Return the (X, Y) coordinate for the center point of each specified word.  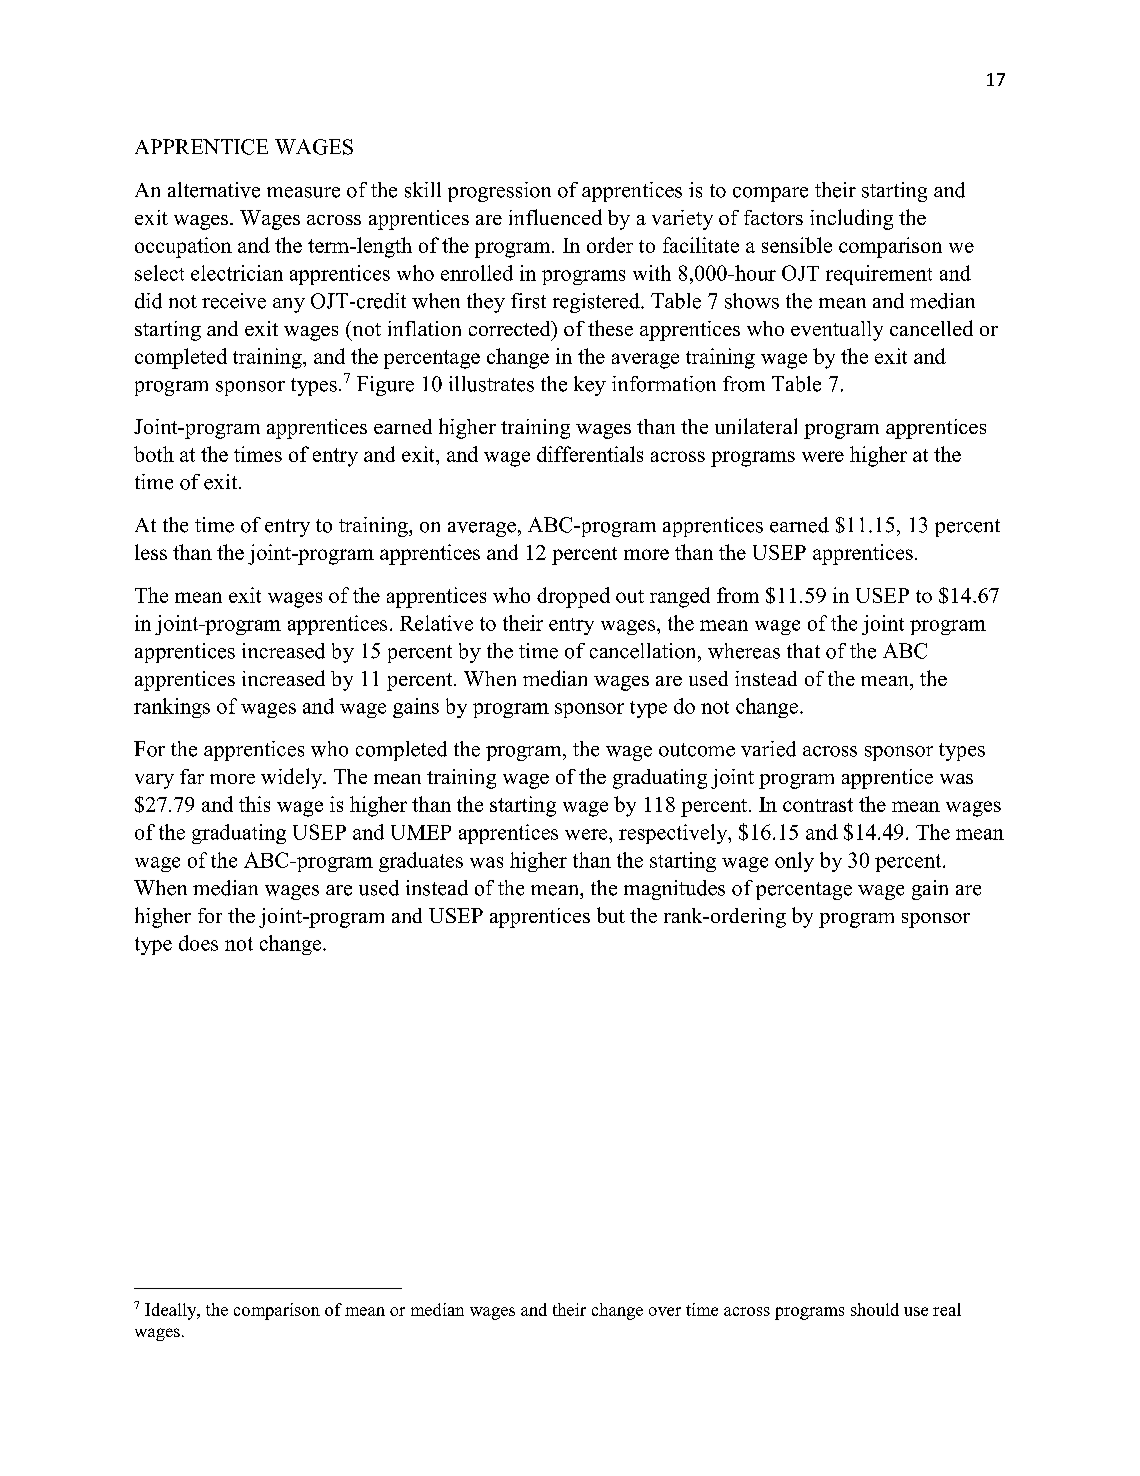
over (665, 1311)
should (875, 1309)
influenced (555, 217)
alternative (214, 190)
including (851, 219)
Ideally (172, 1311)
